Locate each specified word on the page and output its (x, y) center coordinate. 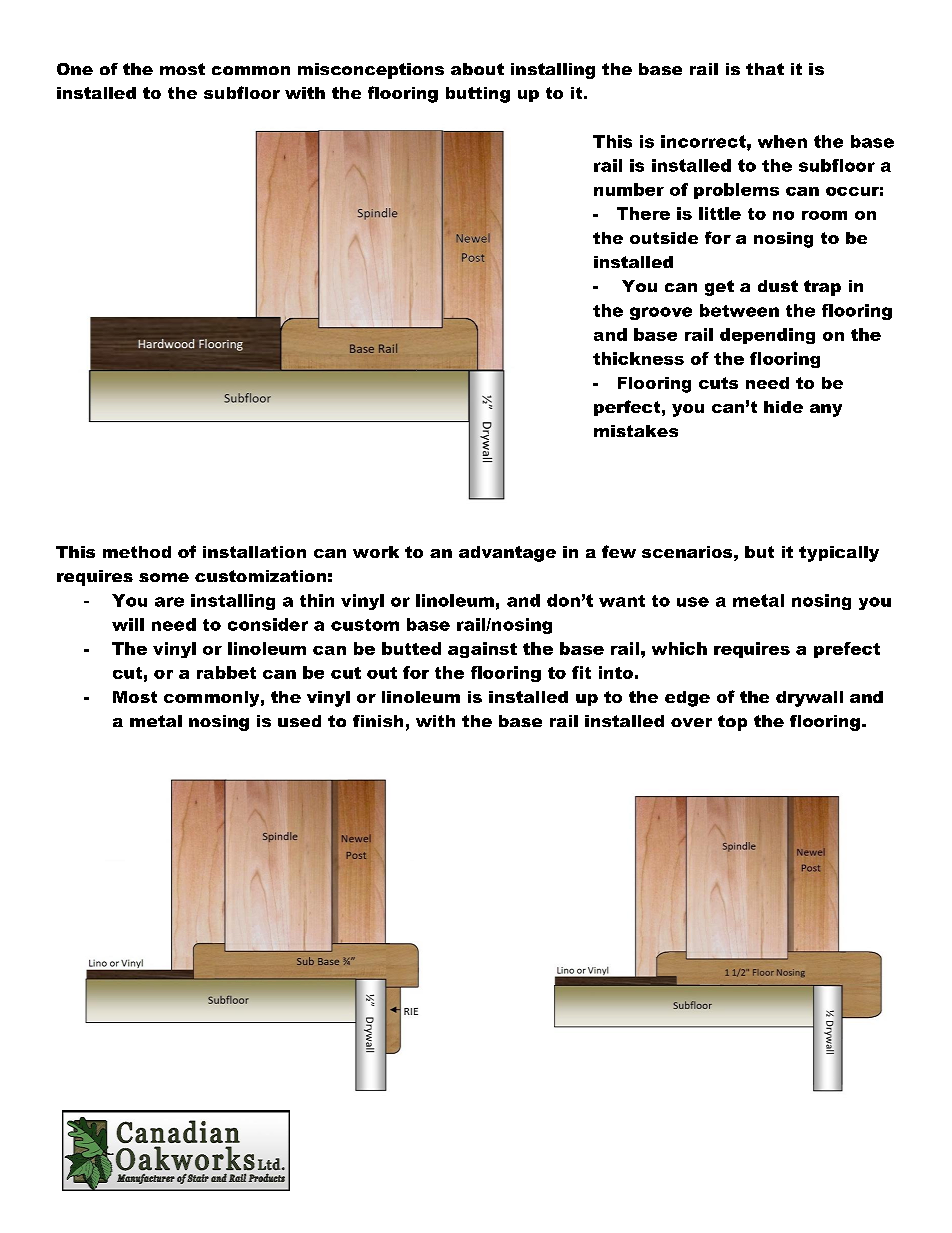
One (75, 69)
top (732, 723)
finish (378, 721)
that (765, 69)
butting (478, 95)
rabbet (226, 672)
